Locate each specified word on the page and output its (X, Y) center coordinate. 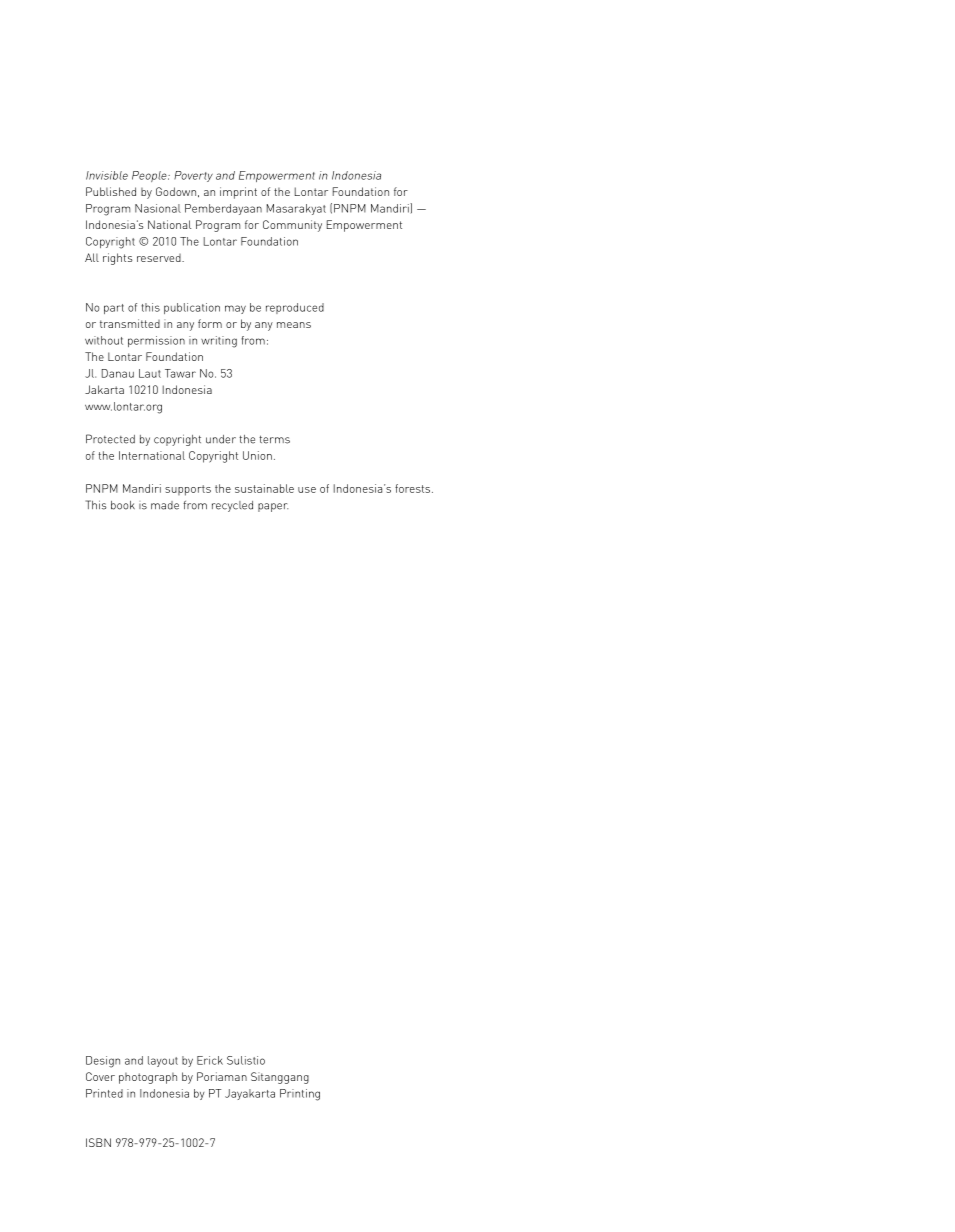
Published (111, 191)
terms (274, 439)
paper (273, 507)
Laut (150, 373)
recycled (232, 506)
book (123, 505)
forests (414, 488)
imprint (238, 193)
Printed (104, 1093)
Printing (300, 1095)
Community (292, 226)
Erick (210, 1060)
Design (103, 1062)
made (165, 505)
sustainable (264, 488)
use (307, 490)
